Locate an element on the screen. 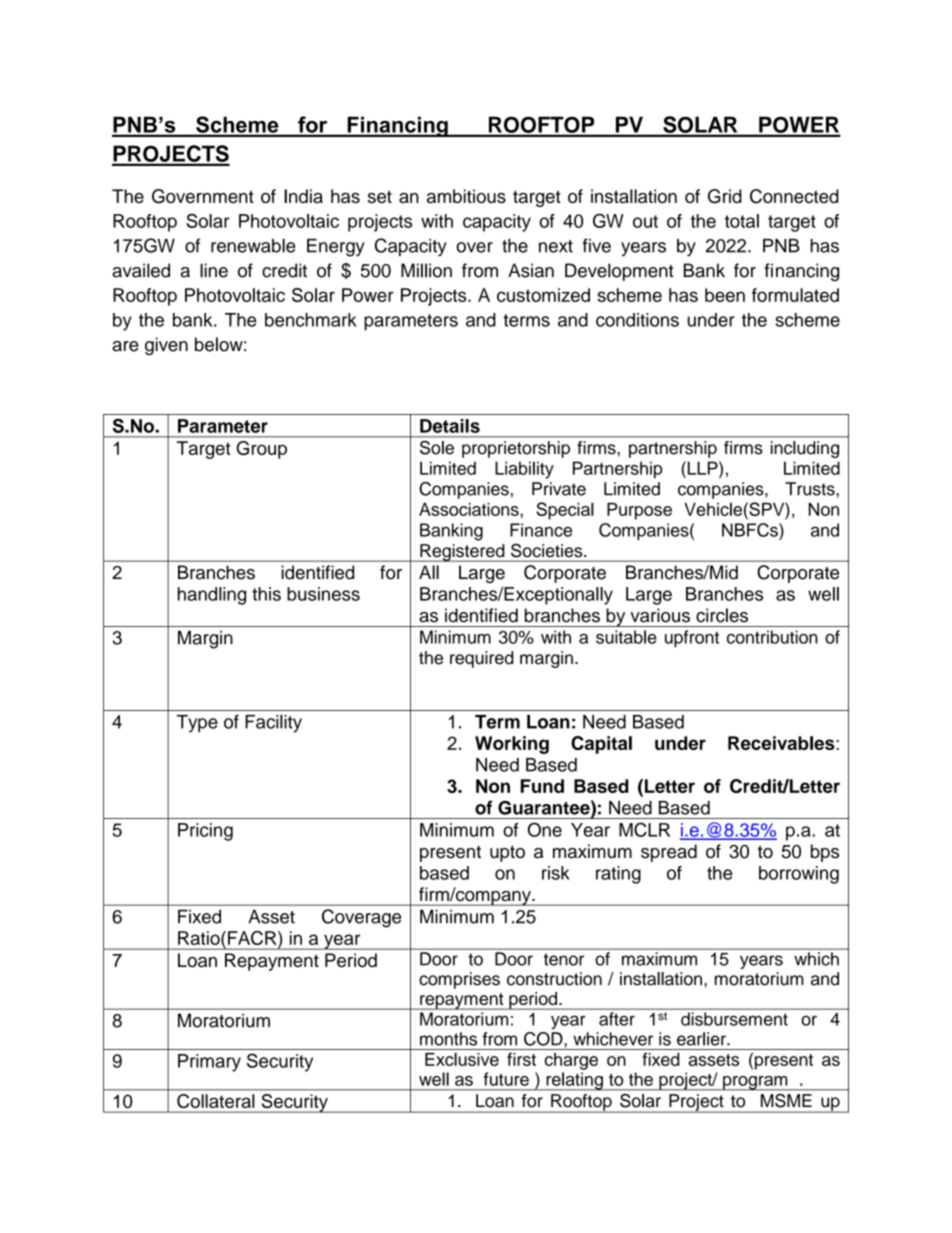 This screenshot has width=952, height=1233. Pricing is located at coordinates (205, 832).
